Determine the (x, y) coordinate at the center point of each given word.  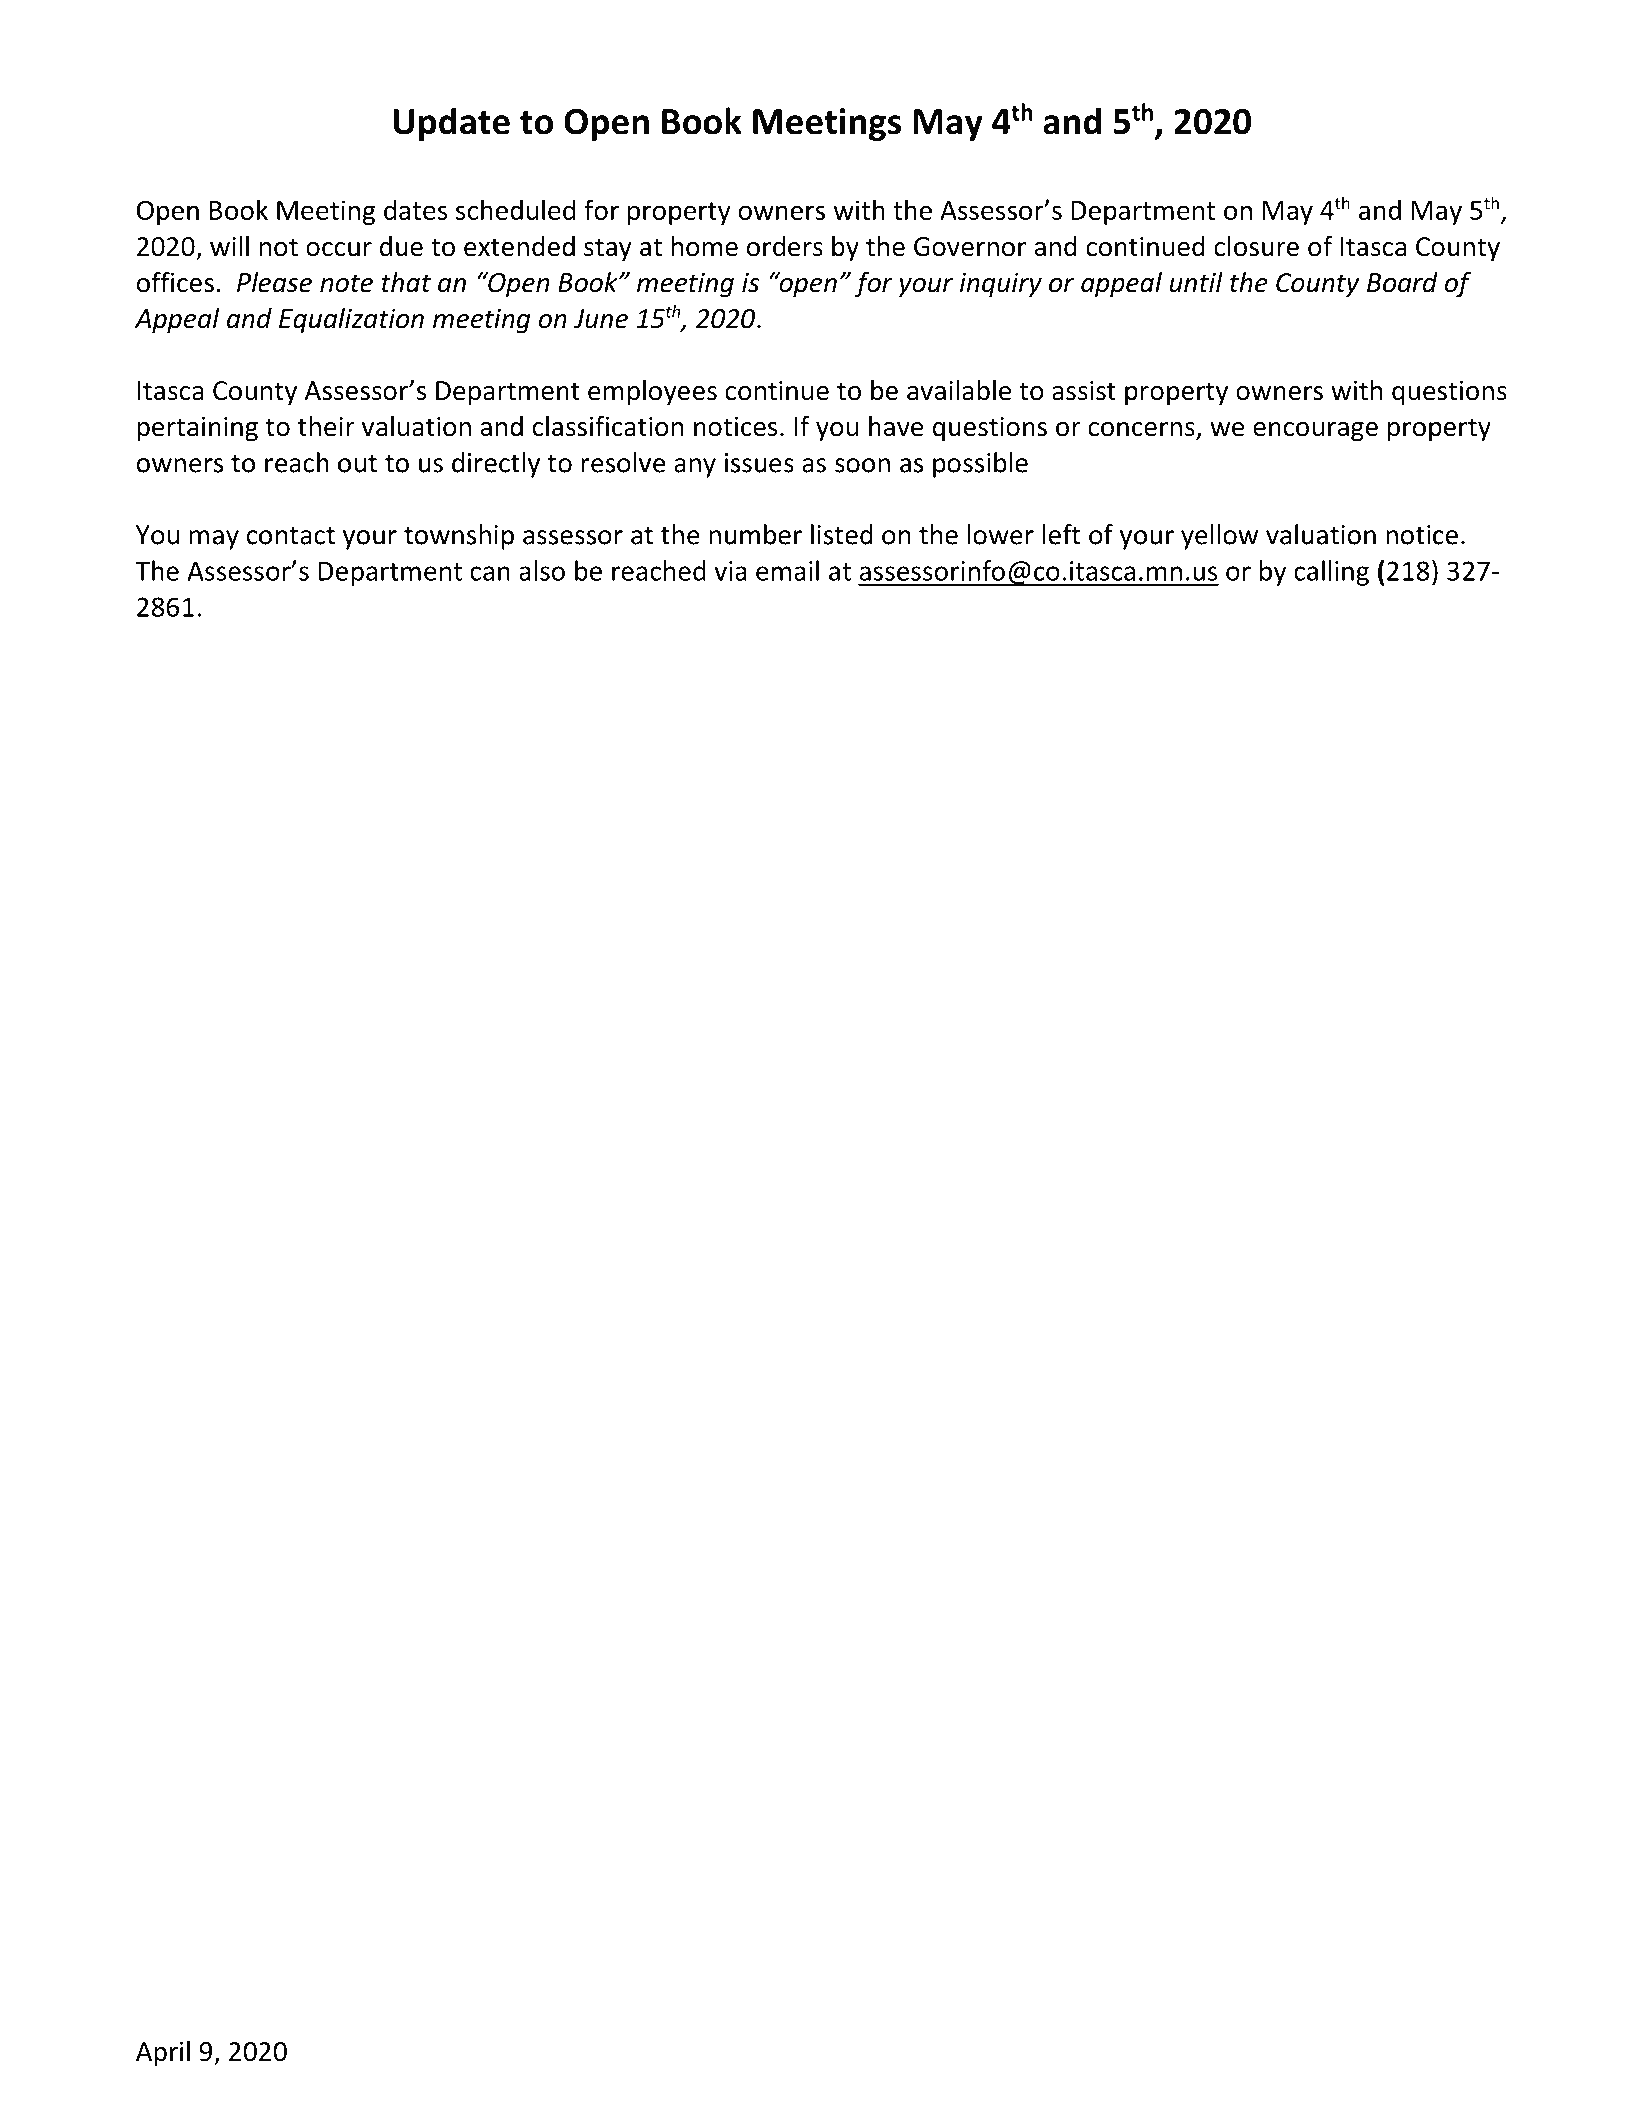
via (730, 571)
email (787, 570)
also (542, 570)
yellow (1219, 537)
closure (1256, 246)
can (490, 573)
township (459, 537)
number (755, 534)
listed (842, 534)
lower (1001, 534)
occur (339, 249)
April (163, 2054)
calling (1331, 573)
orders (785, 246)
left (1061, 534)
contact (291, 536)
